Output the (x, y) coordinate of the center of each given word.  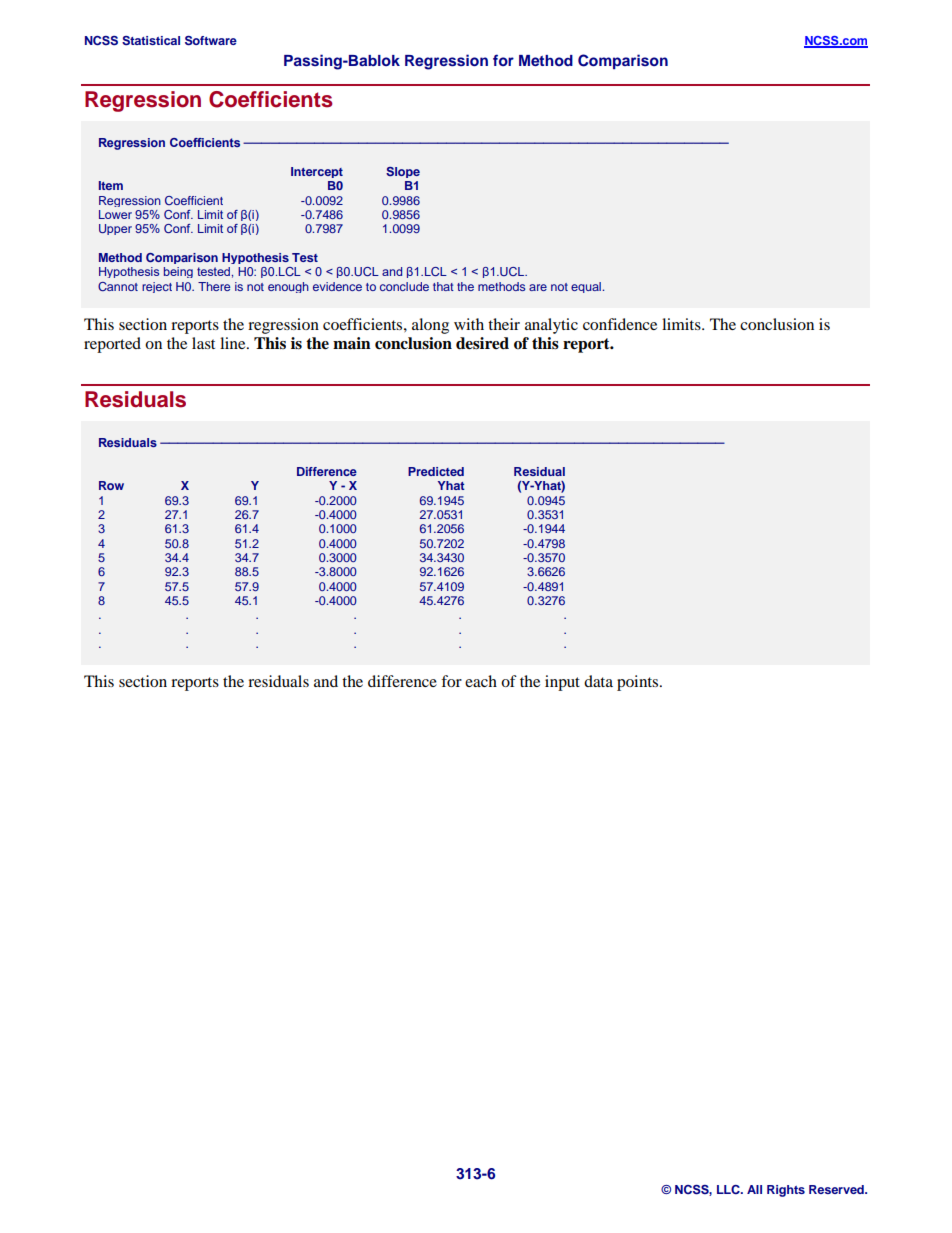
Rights (786, 1191)
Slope (403, 172)
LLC (729, 1189)
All (754, 1189)
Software (211, 41)
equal (587, 287)
